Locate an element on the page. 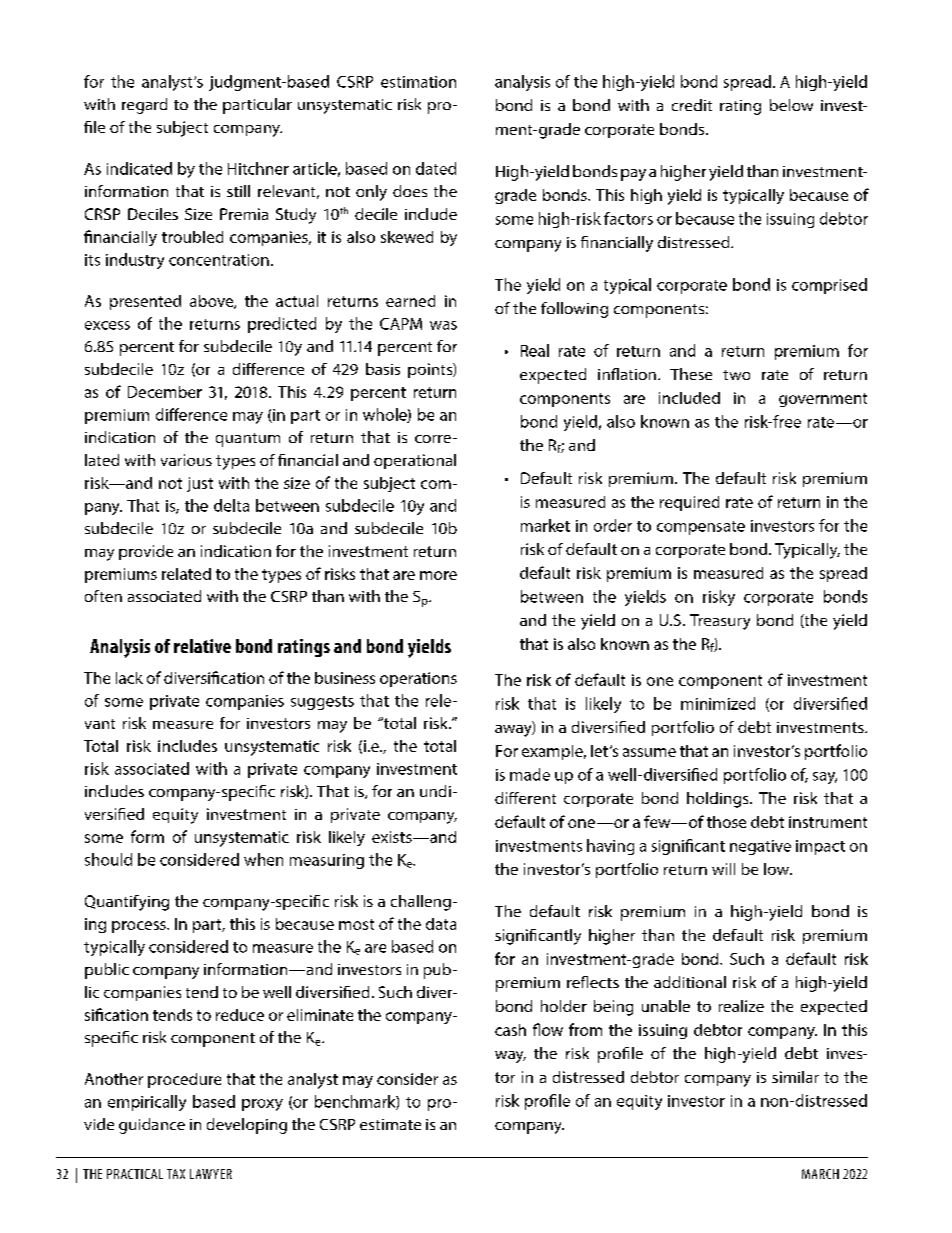 The height and width of the image is (1233, 952). operational is located at coordinates (415, 461).
